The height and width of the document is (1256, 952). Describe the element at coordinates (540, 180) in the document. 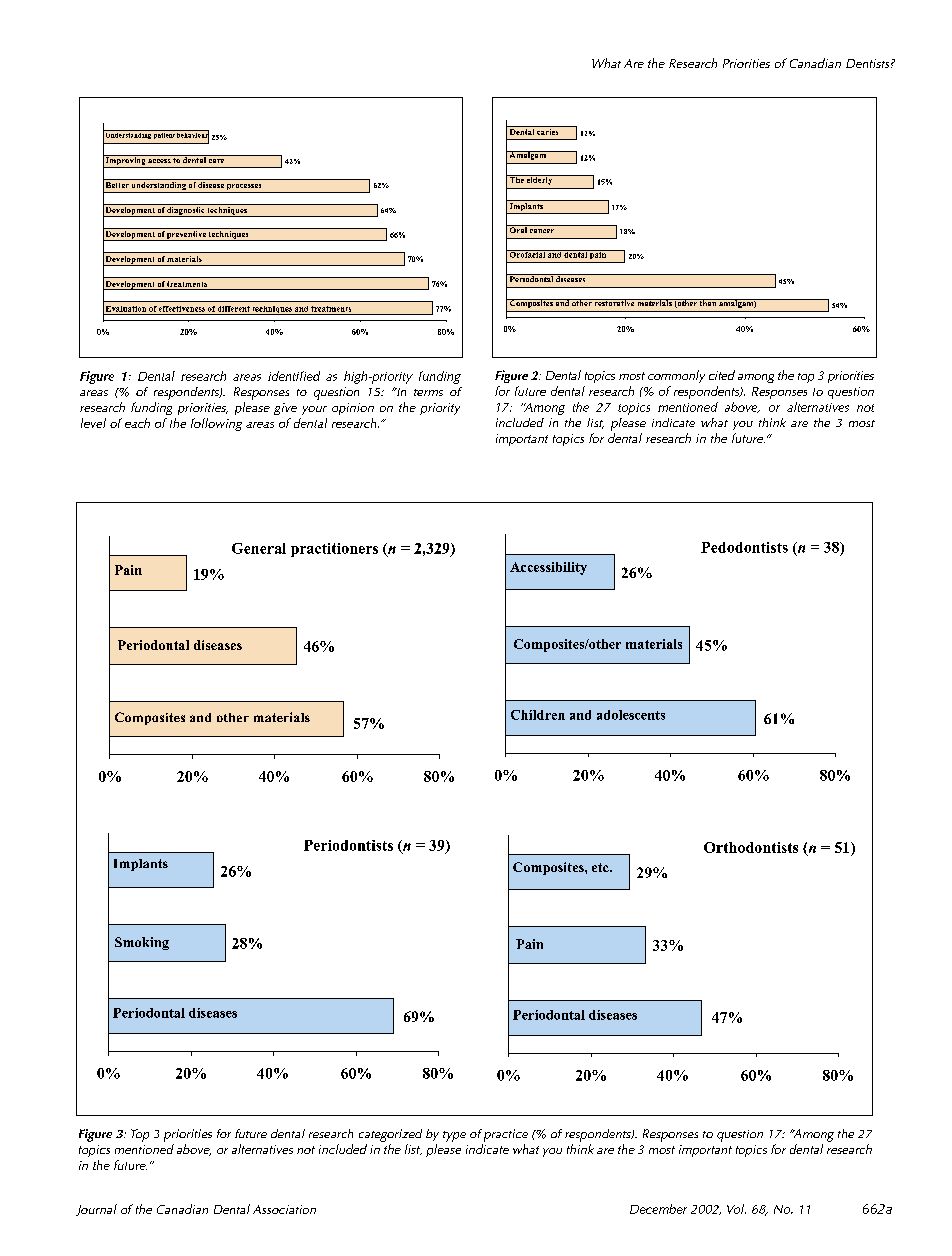

I see `elderly` at that location.
